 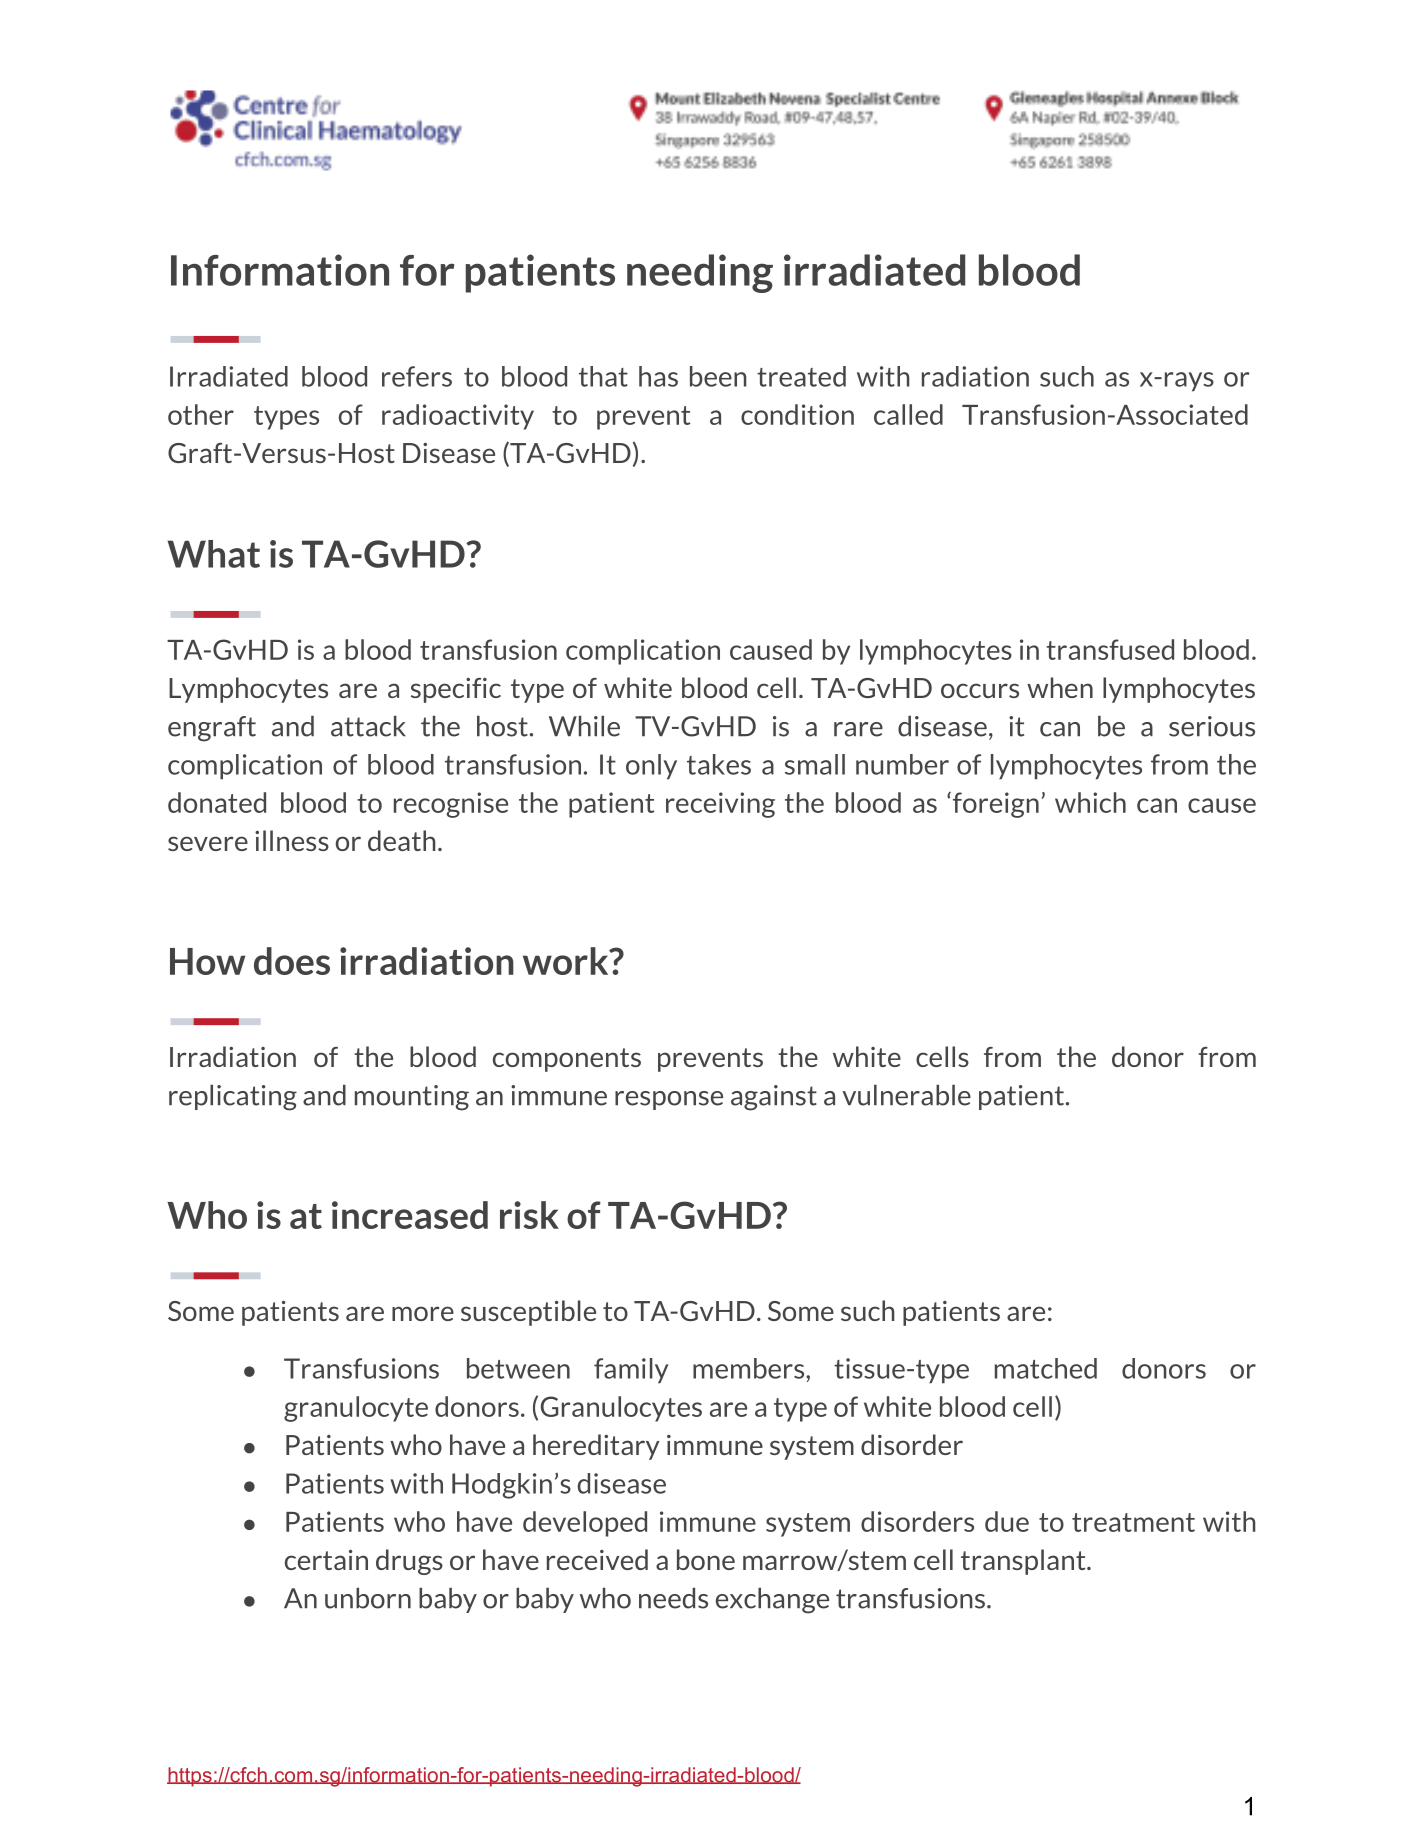 I want to click on more, so click(x=423, y=1313).
